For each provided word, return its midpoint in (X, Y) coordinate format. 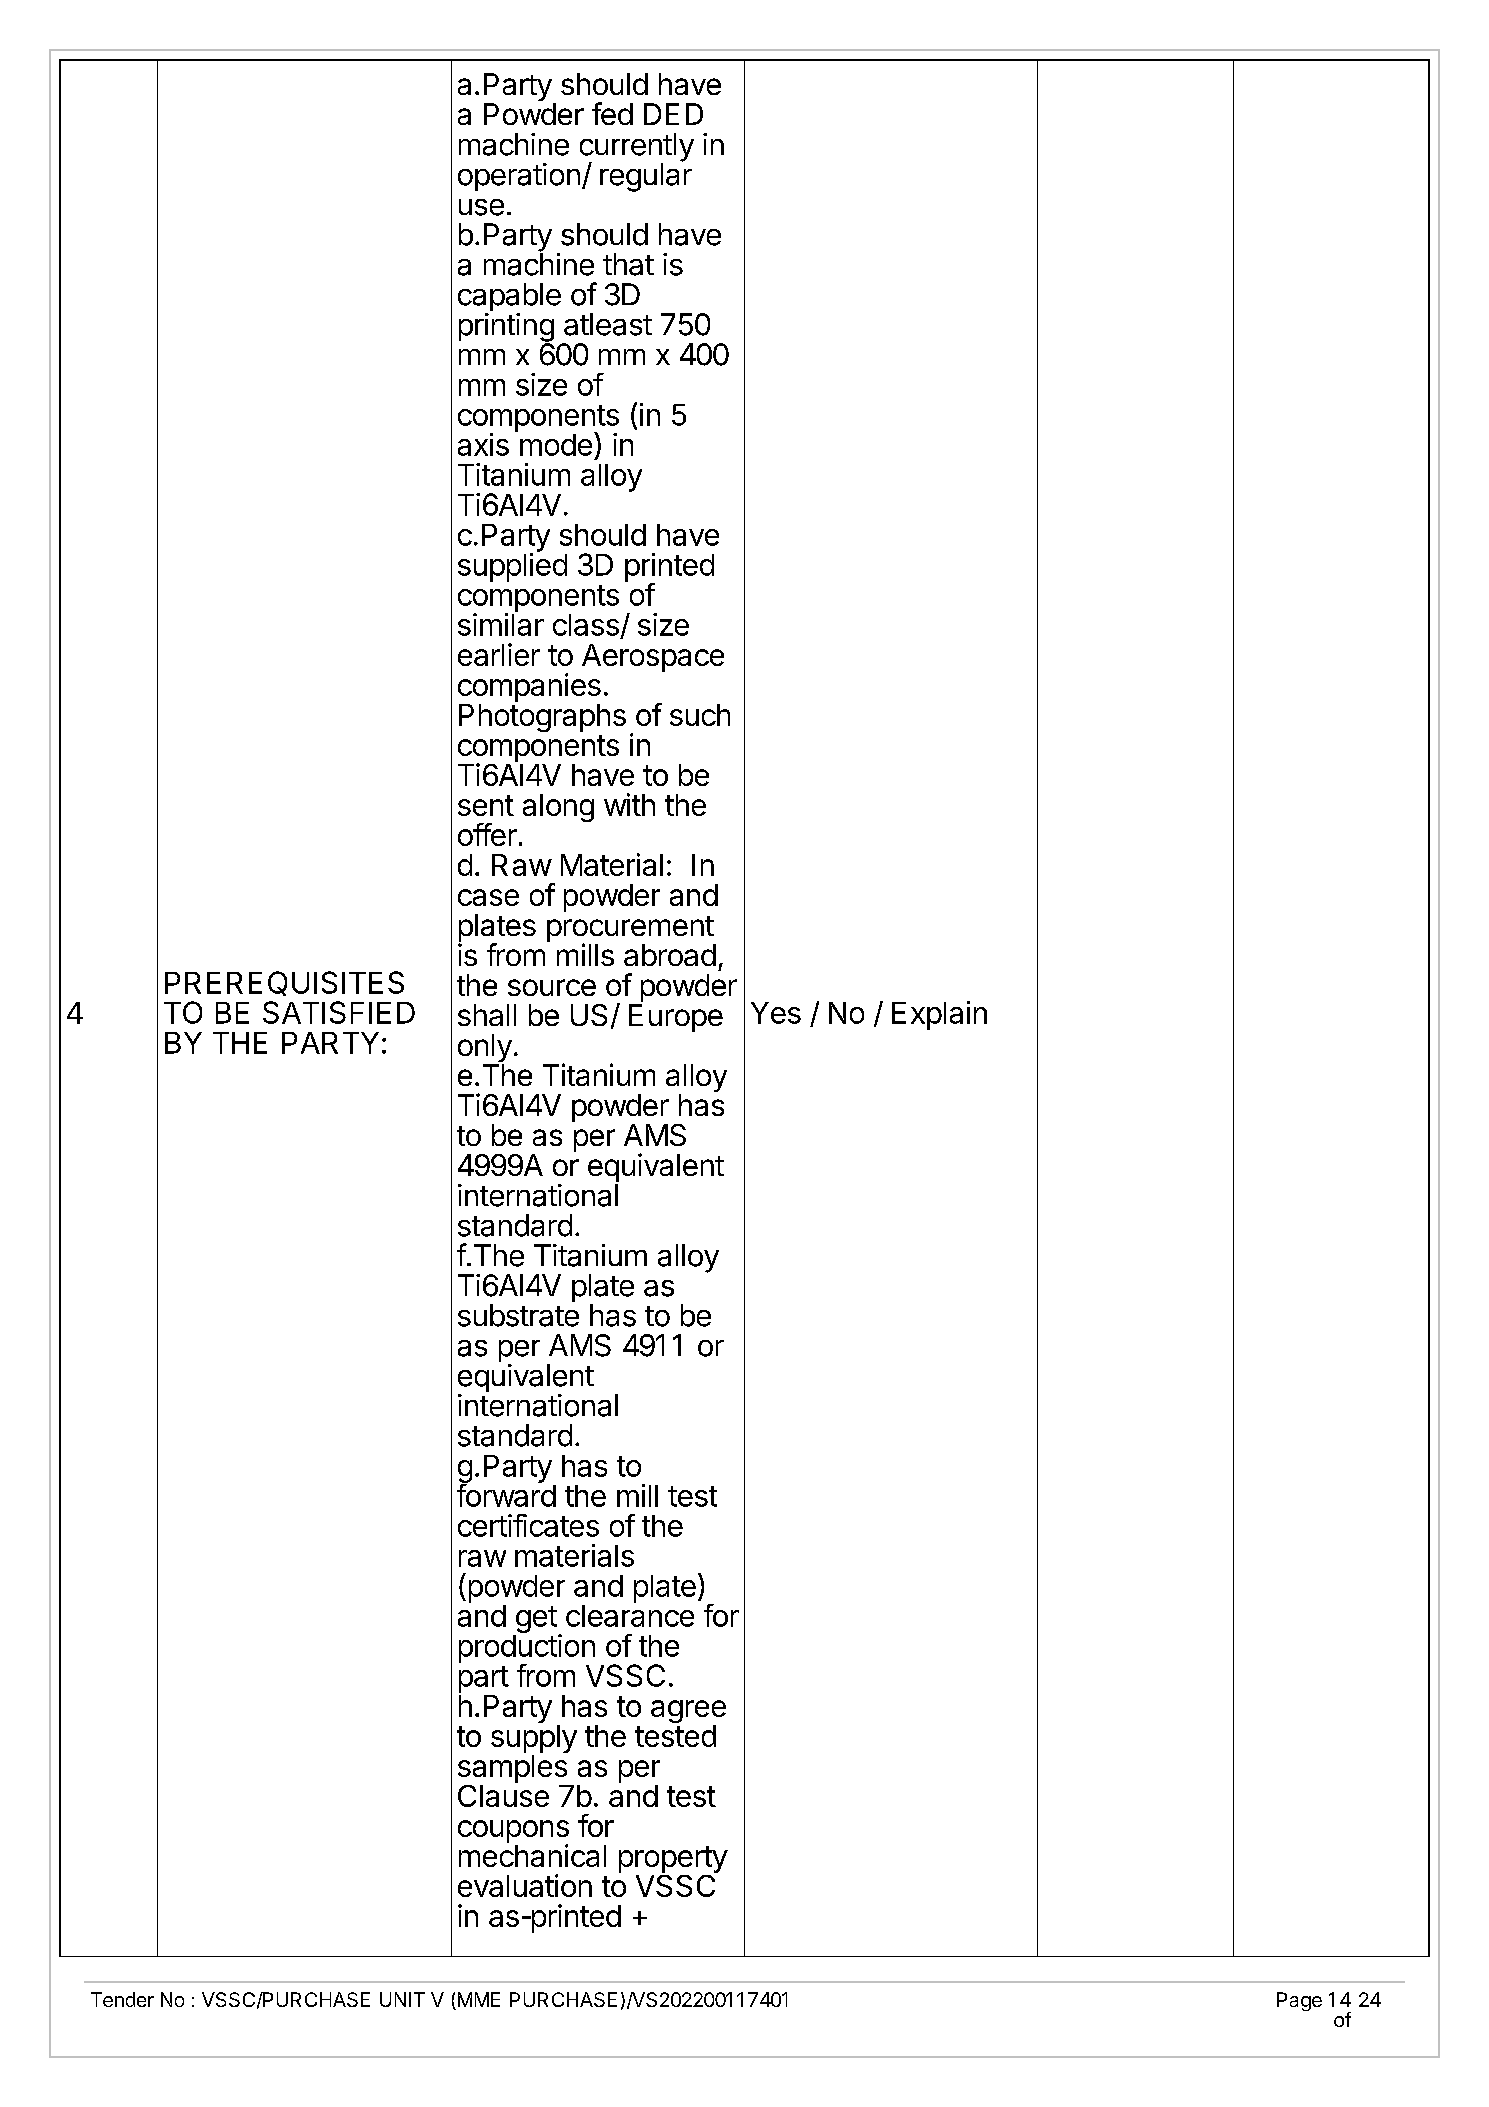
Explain (939, 1015)
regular (646, 176)
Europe (676, 1018)
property (673, 1861)
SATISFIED (339, 1012)
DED (673, 114)
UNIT (402, 1999)
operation (519, 177)
